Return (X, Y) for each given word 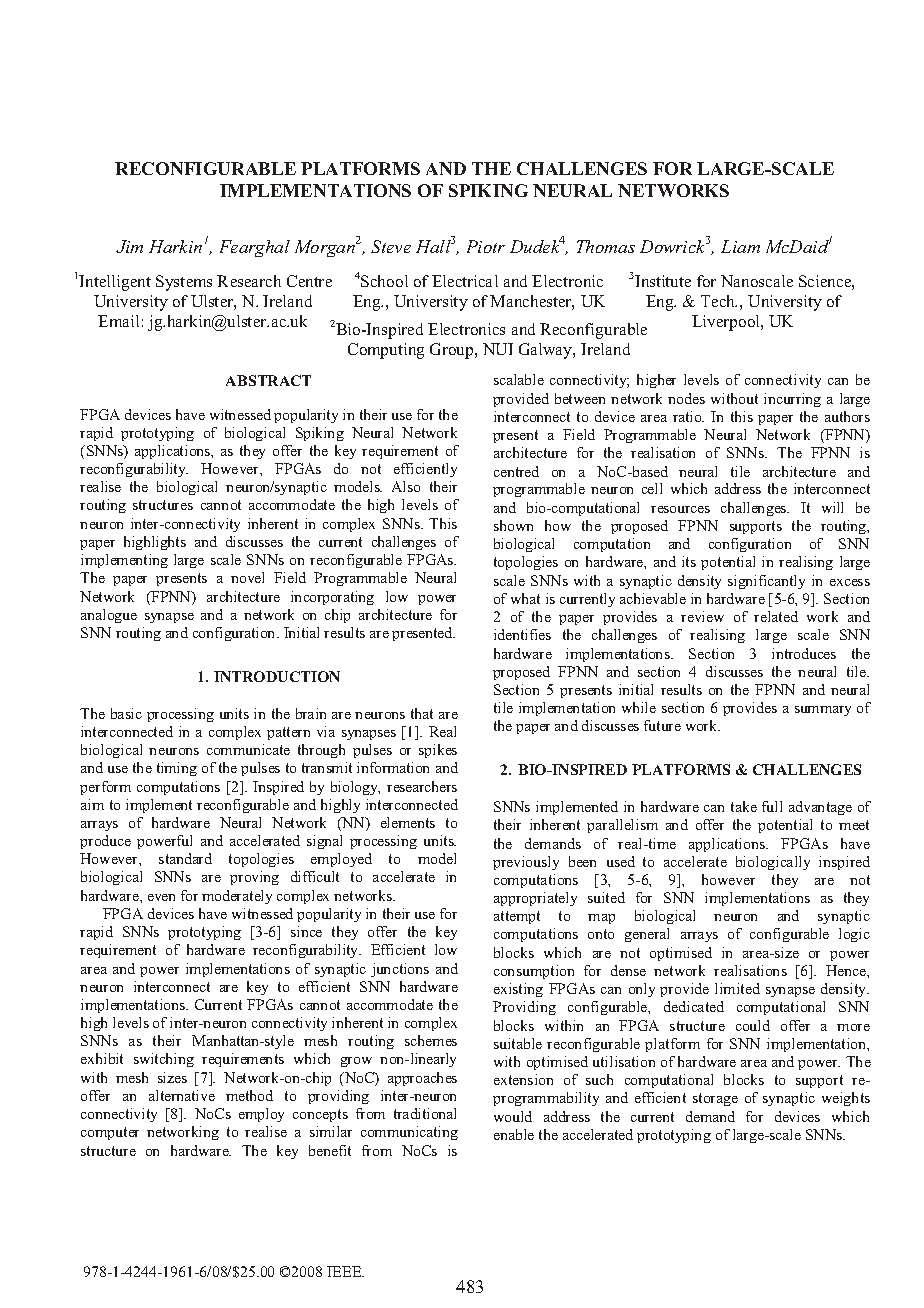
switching (164, 1060)
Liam (740, 246)
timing (177, 769)
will (832, 507)
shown (513, 525)
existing (518, 990)
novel (247, 577)
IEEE (345, 1271)
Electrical (465, 281)
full (772, 806)
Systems (184, 283)
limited (737, 988)
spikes (438, 751)
